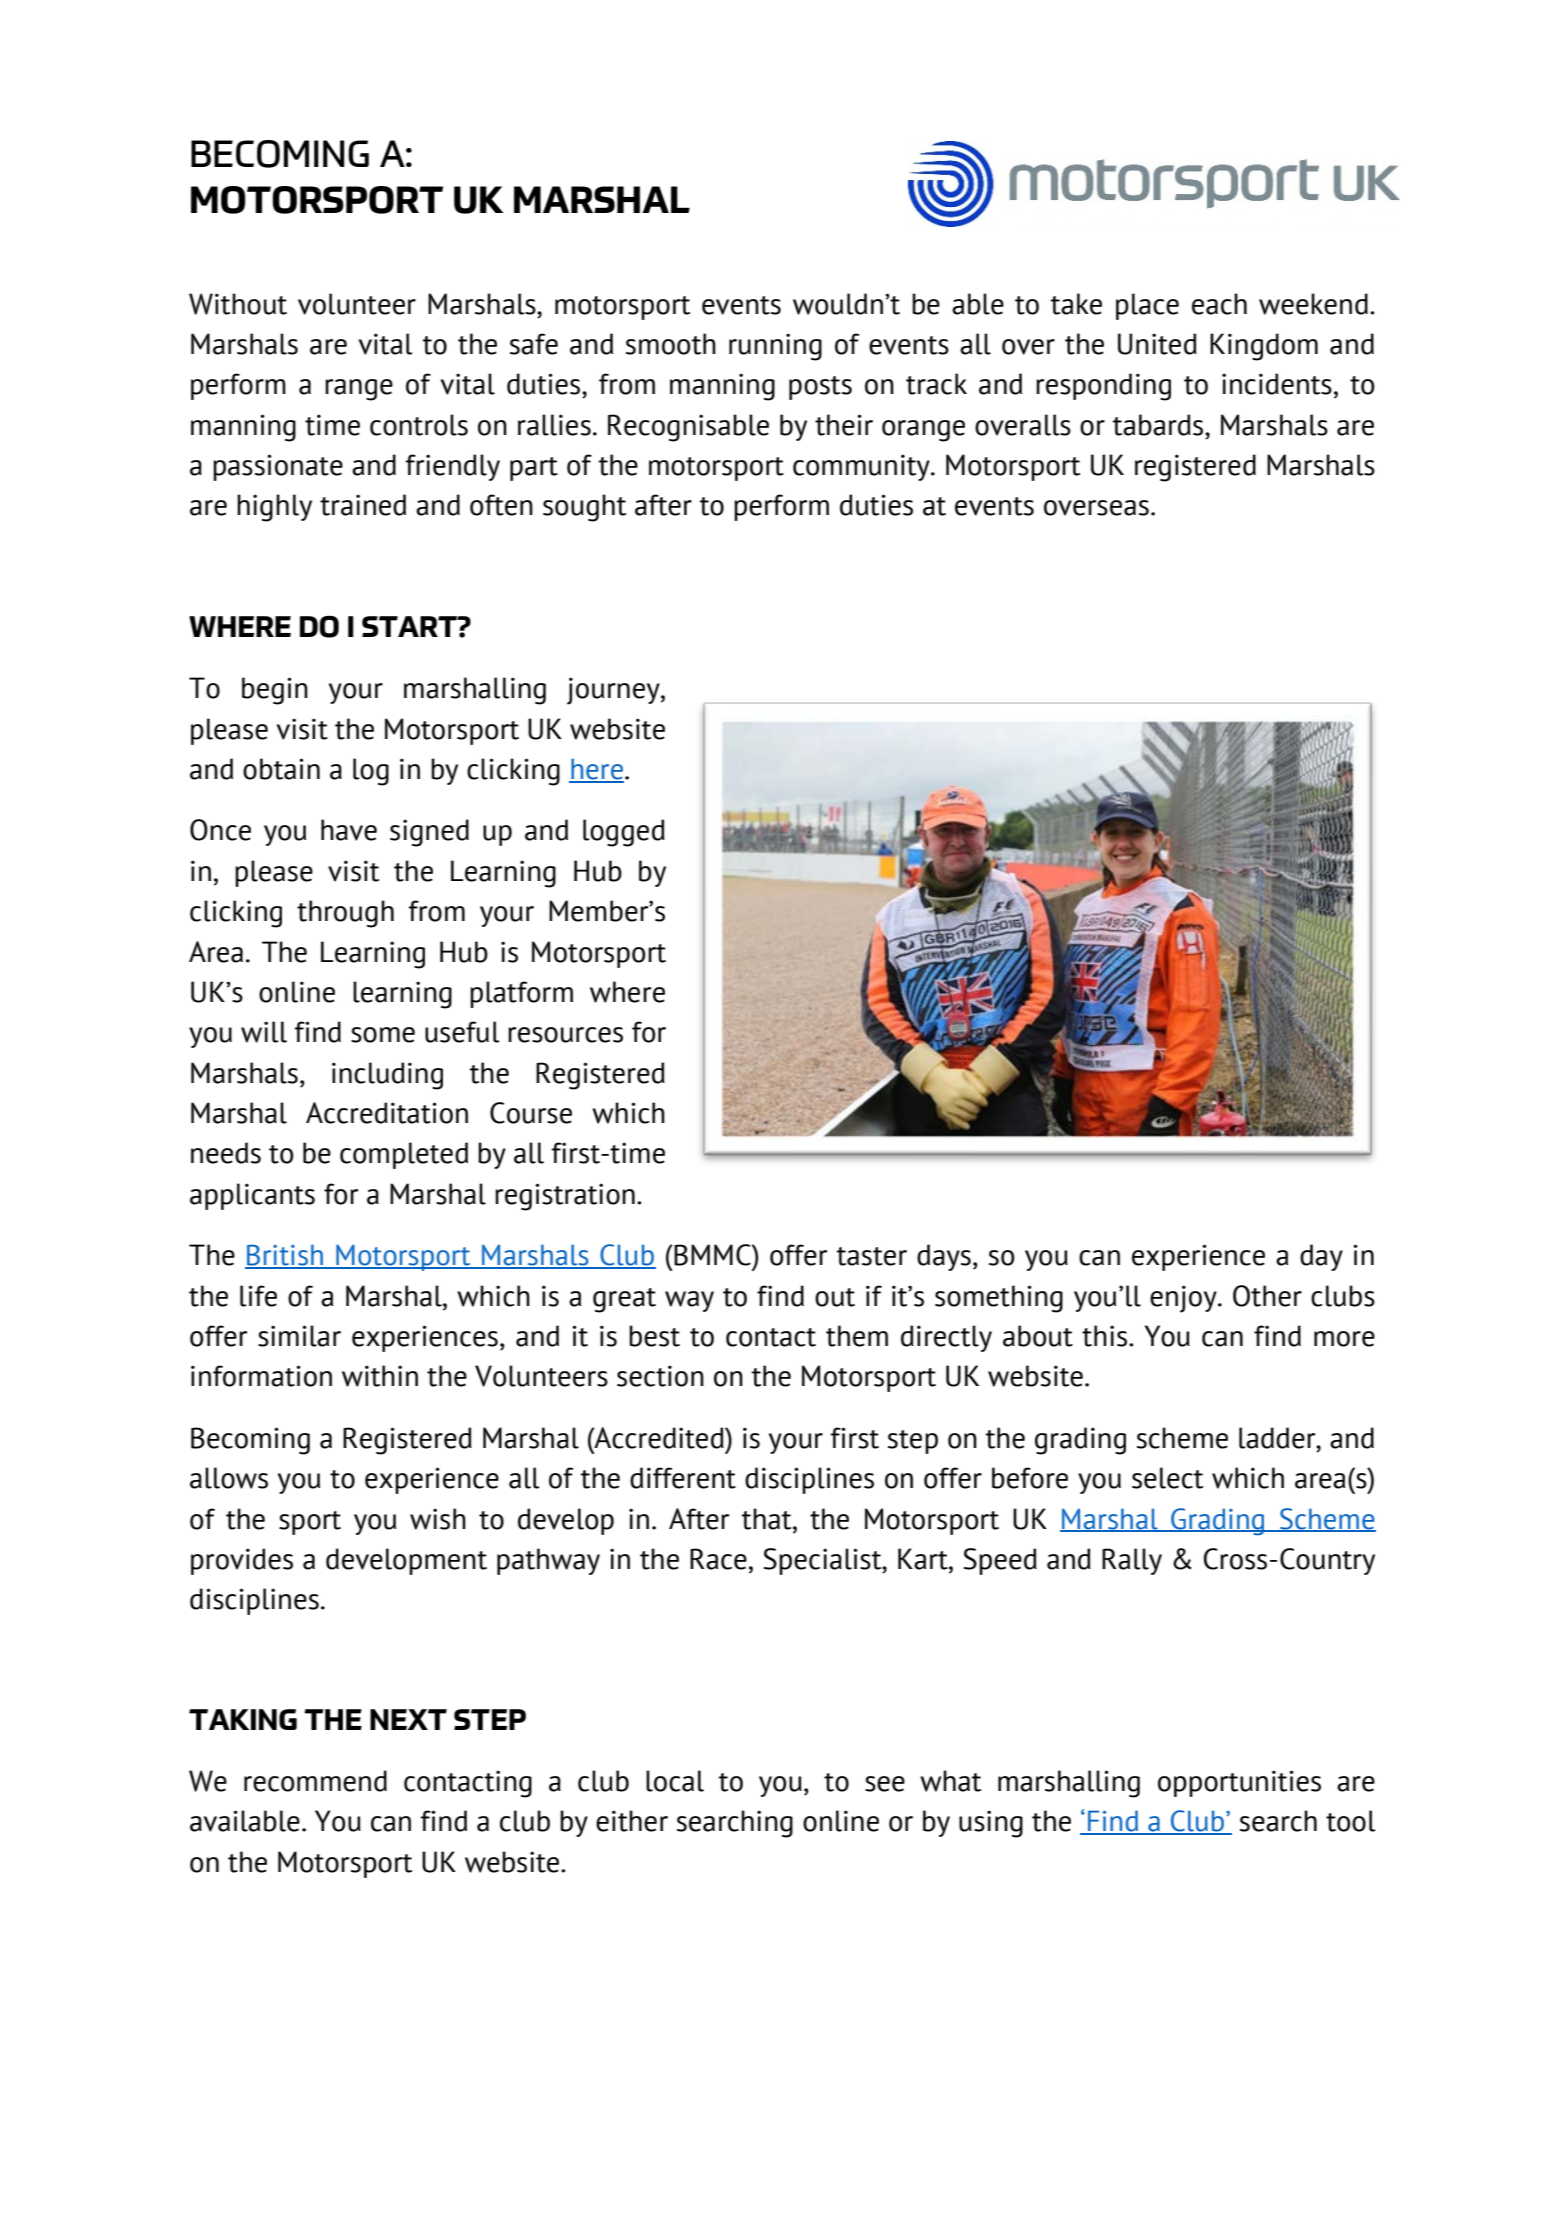  I want to click on similar, so click(299, 1336).
